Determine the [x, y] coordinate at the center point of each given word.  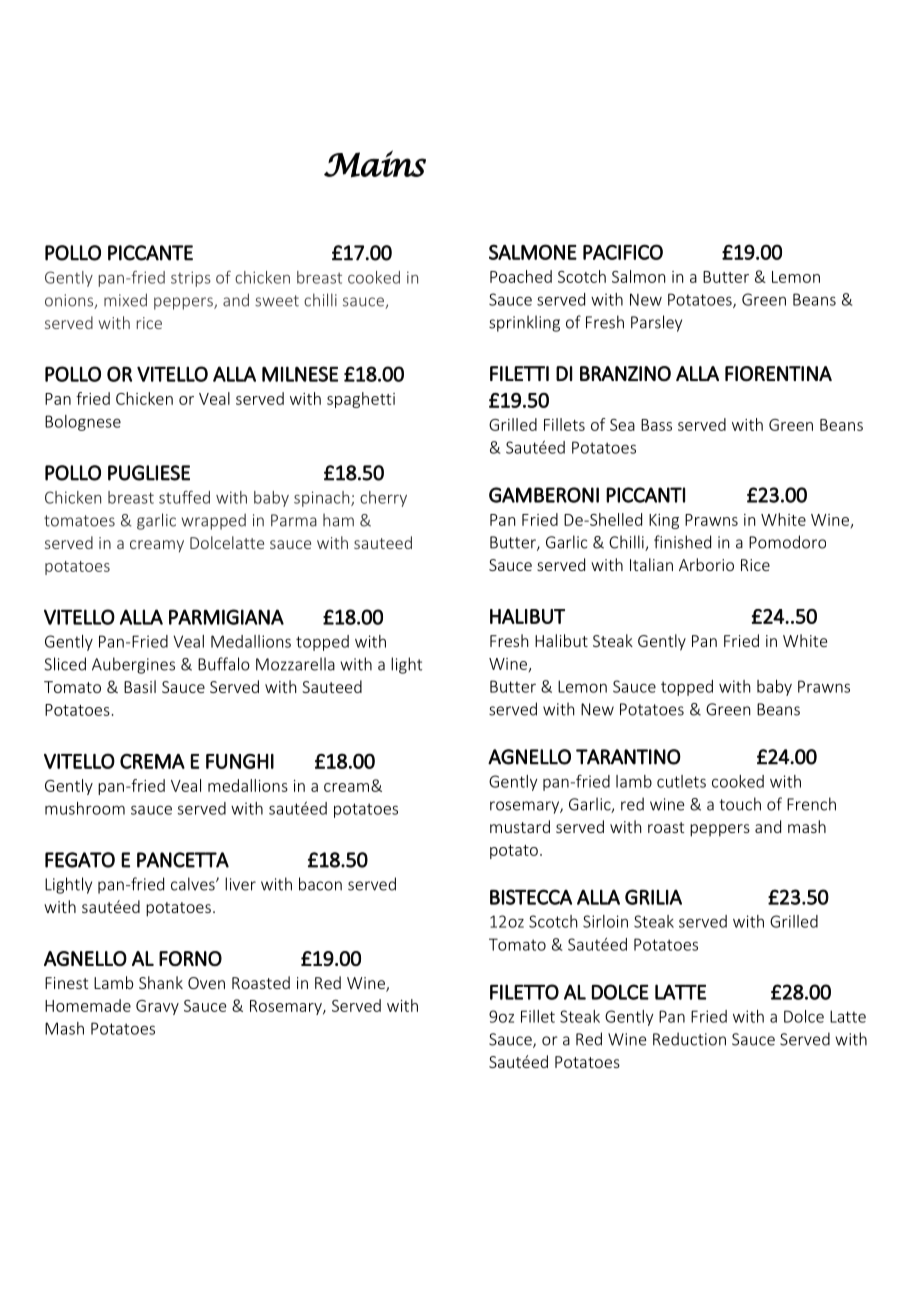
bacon [320, 884]
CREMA [152, 761]
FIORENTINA [778, 374]
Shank [161, 982]
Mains [375, 164]
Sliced [65, 664]
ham [338, 520]
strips [191, 279]
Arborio [706, 564]
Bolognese [83, 423]
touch [740, 804]
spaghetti [361, 400]
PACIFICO [623, 252]
